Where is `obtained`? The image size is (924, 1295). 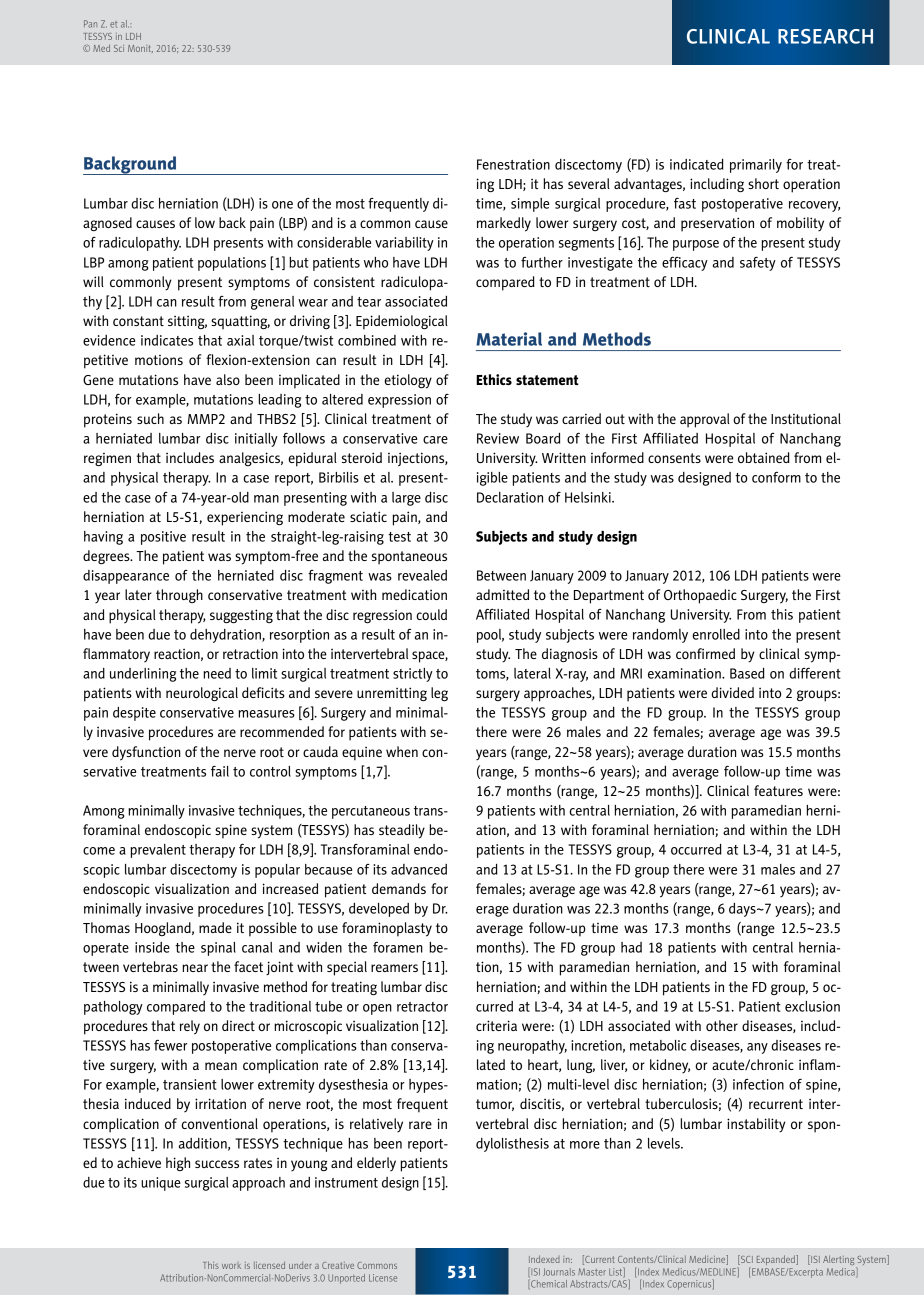
obtained is located at coordinates (764, 457).
